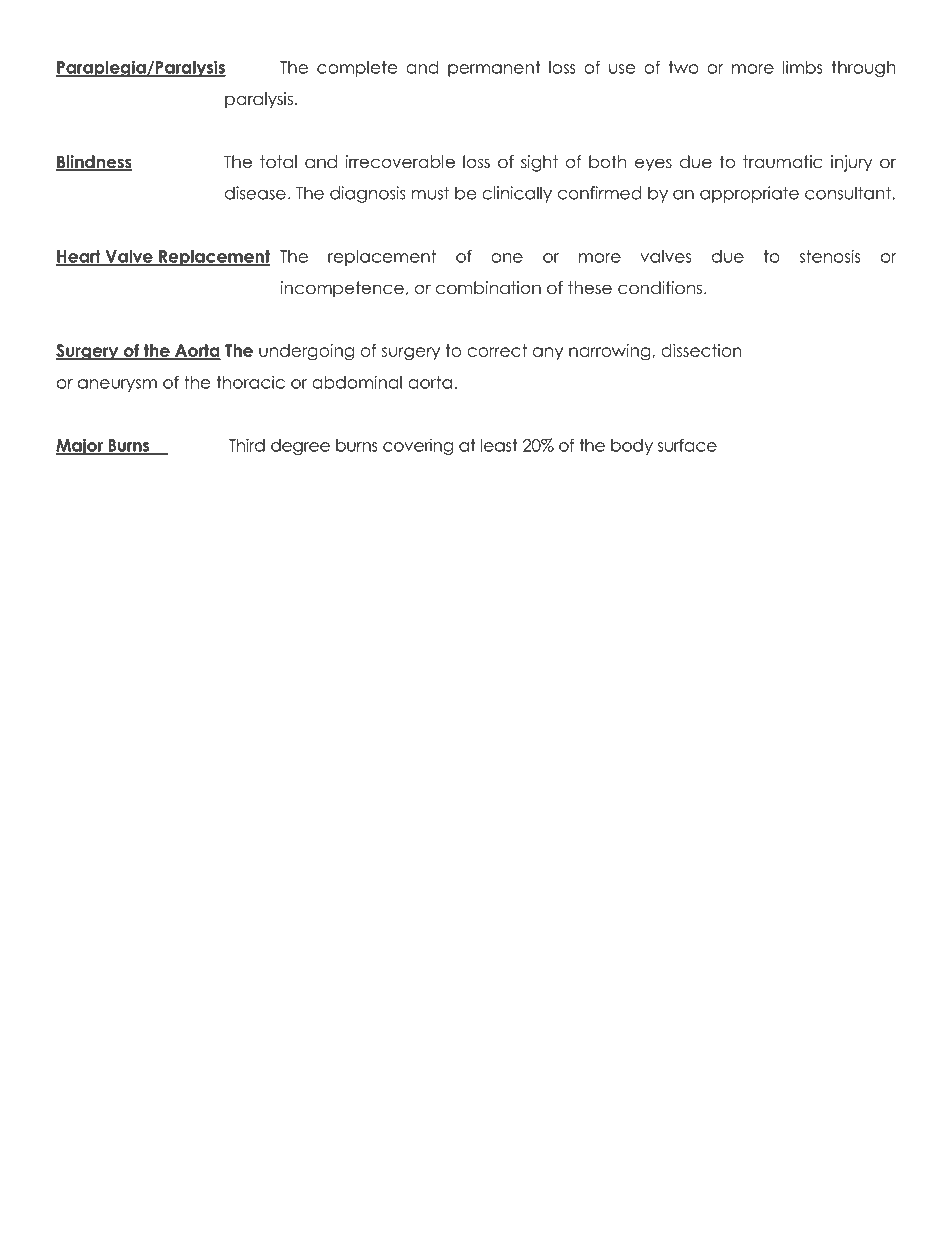 This image has height=1233, width=952. What do you see at coordinates (247, 445) in the image?
I see `Third` at bounding box center [247, 445].
